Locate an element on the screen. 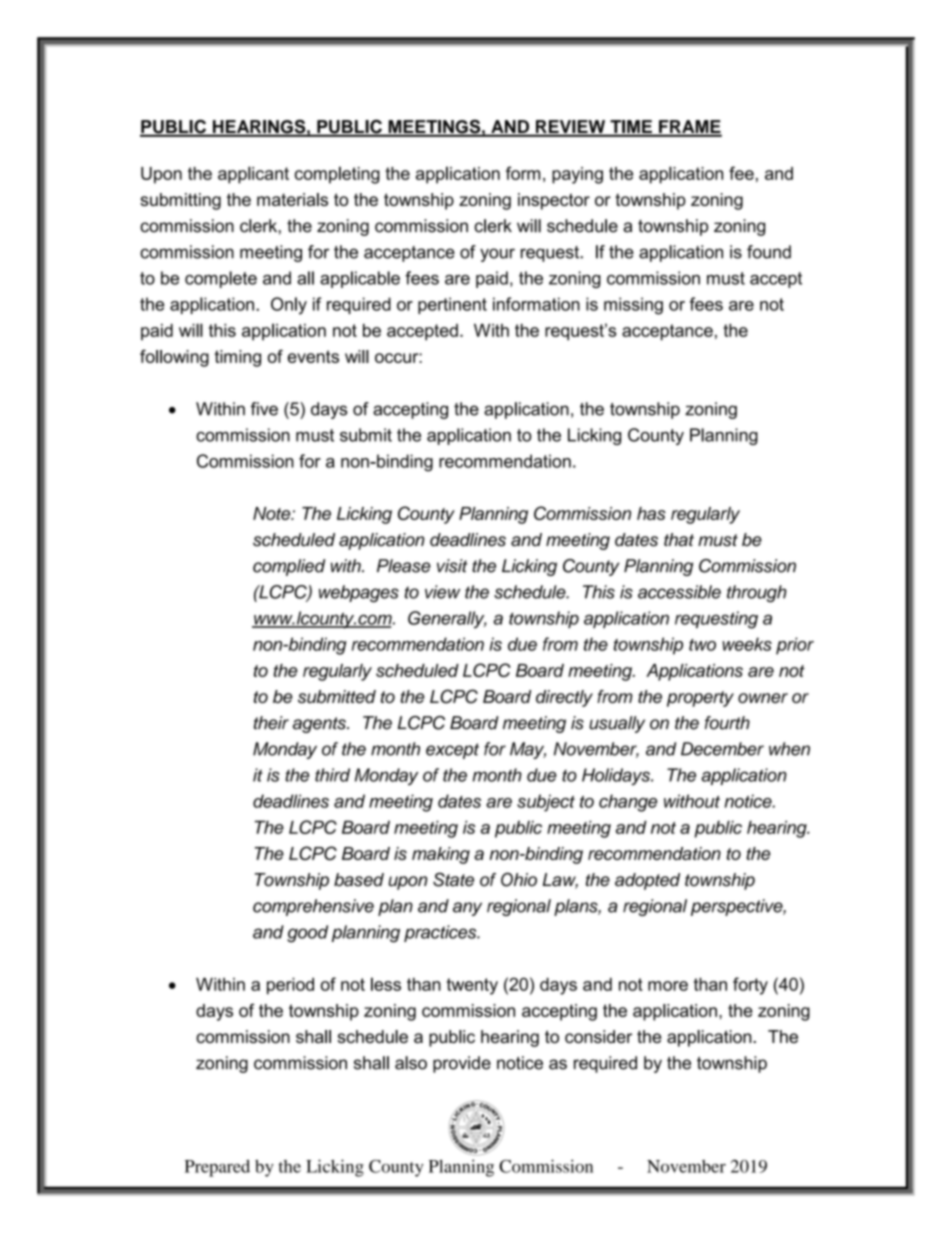  provide is located at coordinates (462, 1064).
